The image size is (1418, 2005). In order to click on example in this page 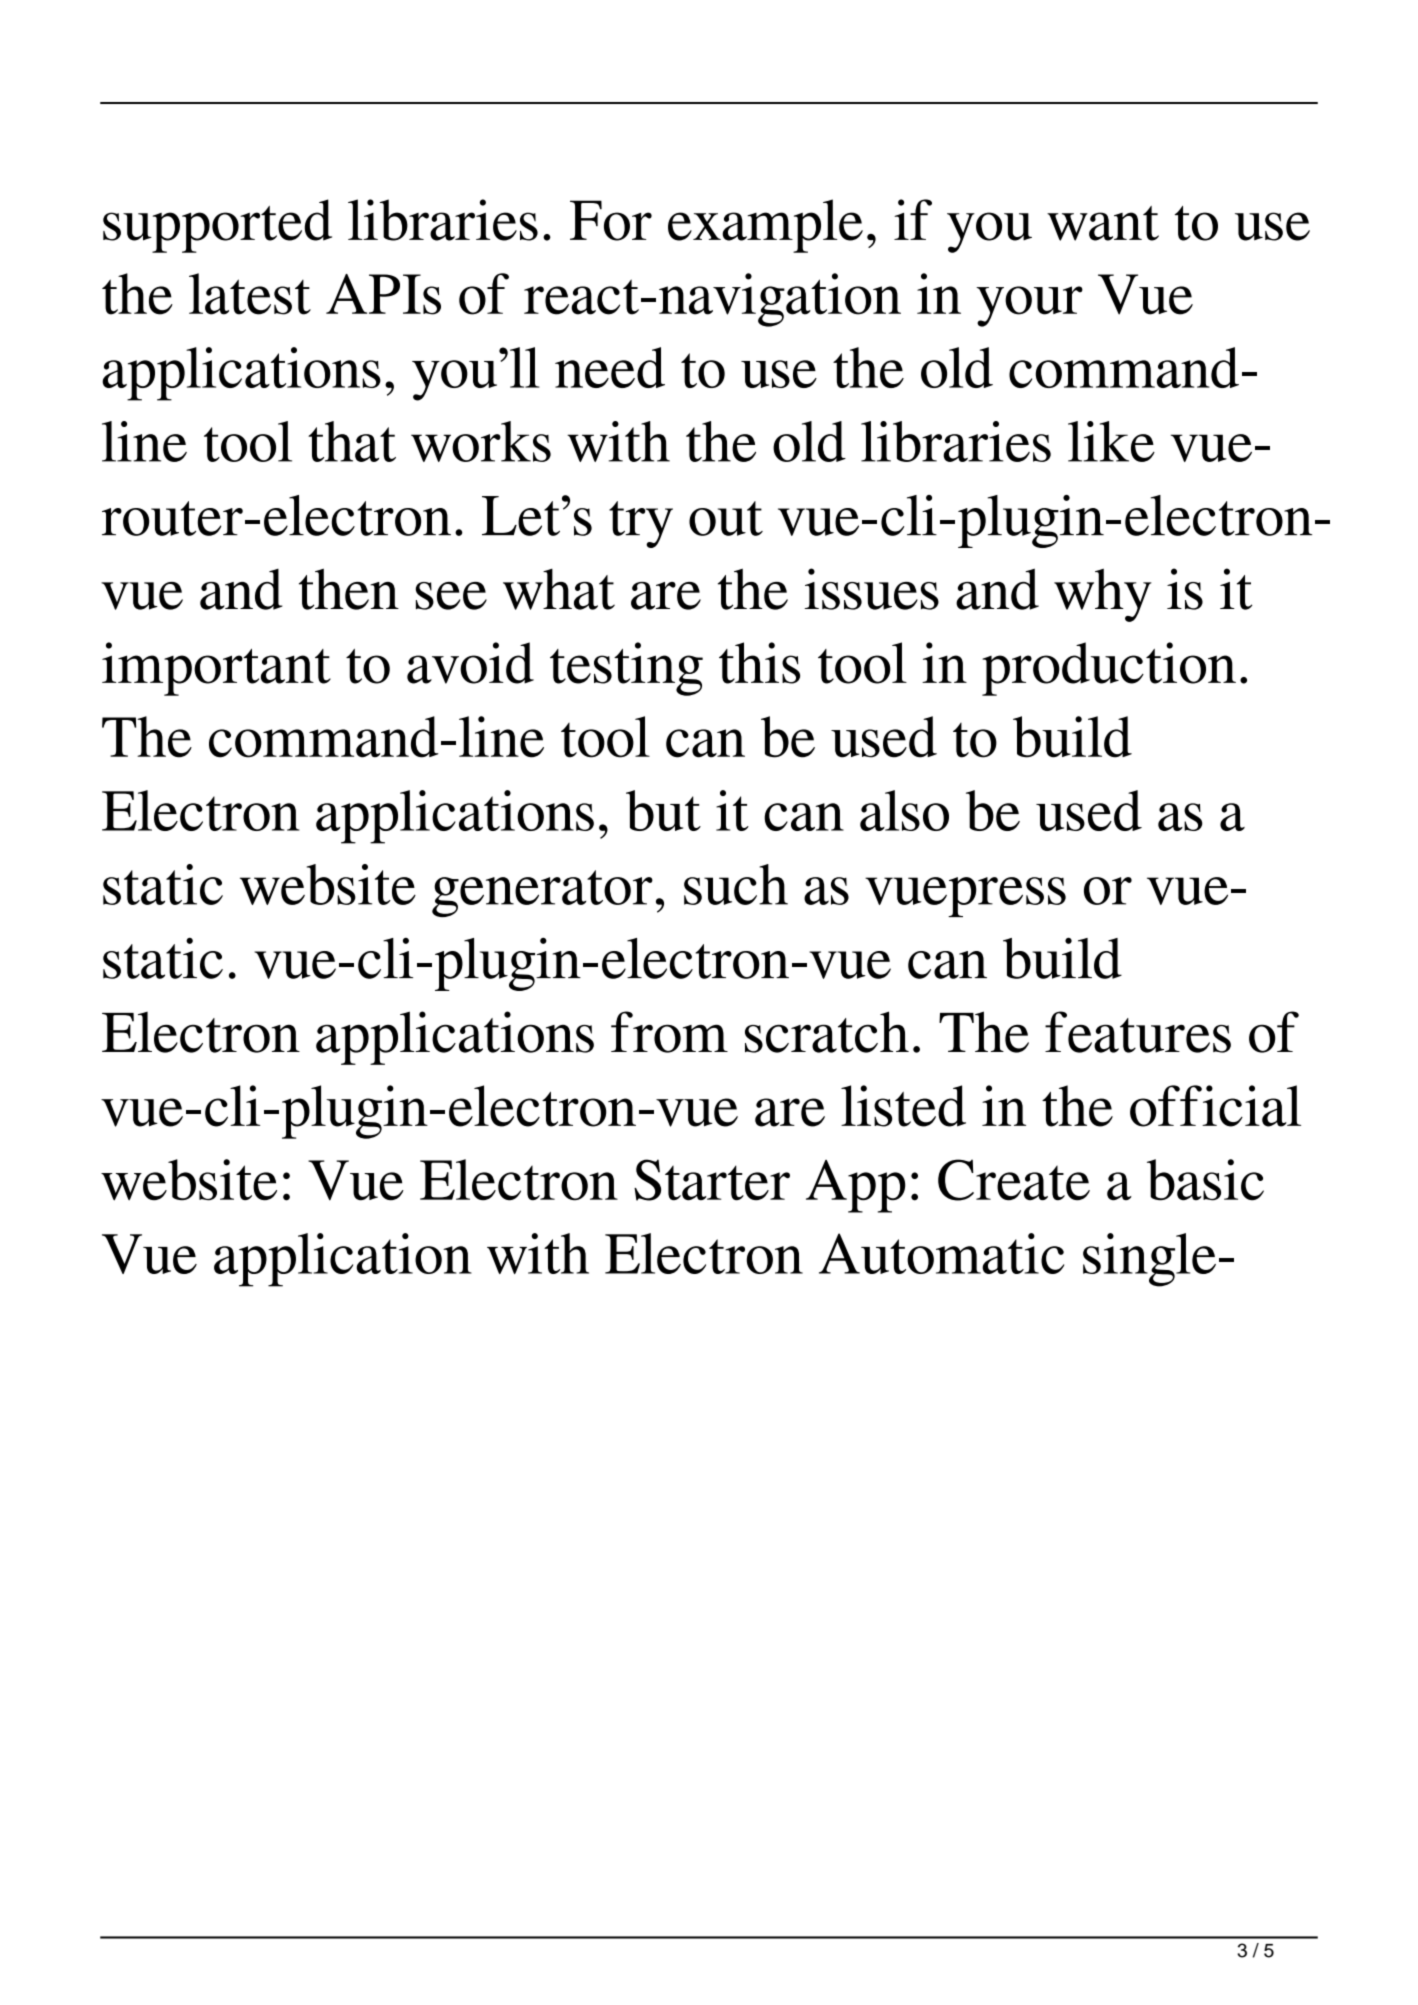, I will do `click(765, 226)`.
